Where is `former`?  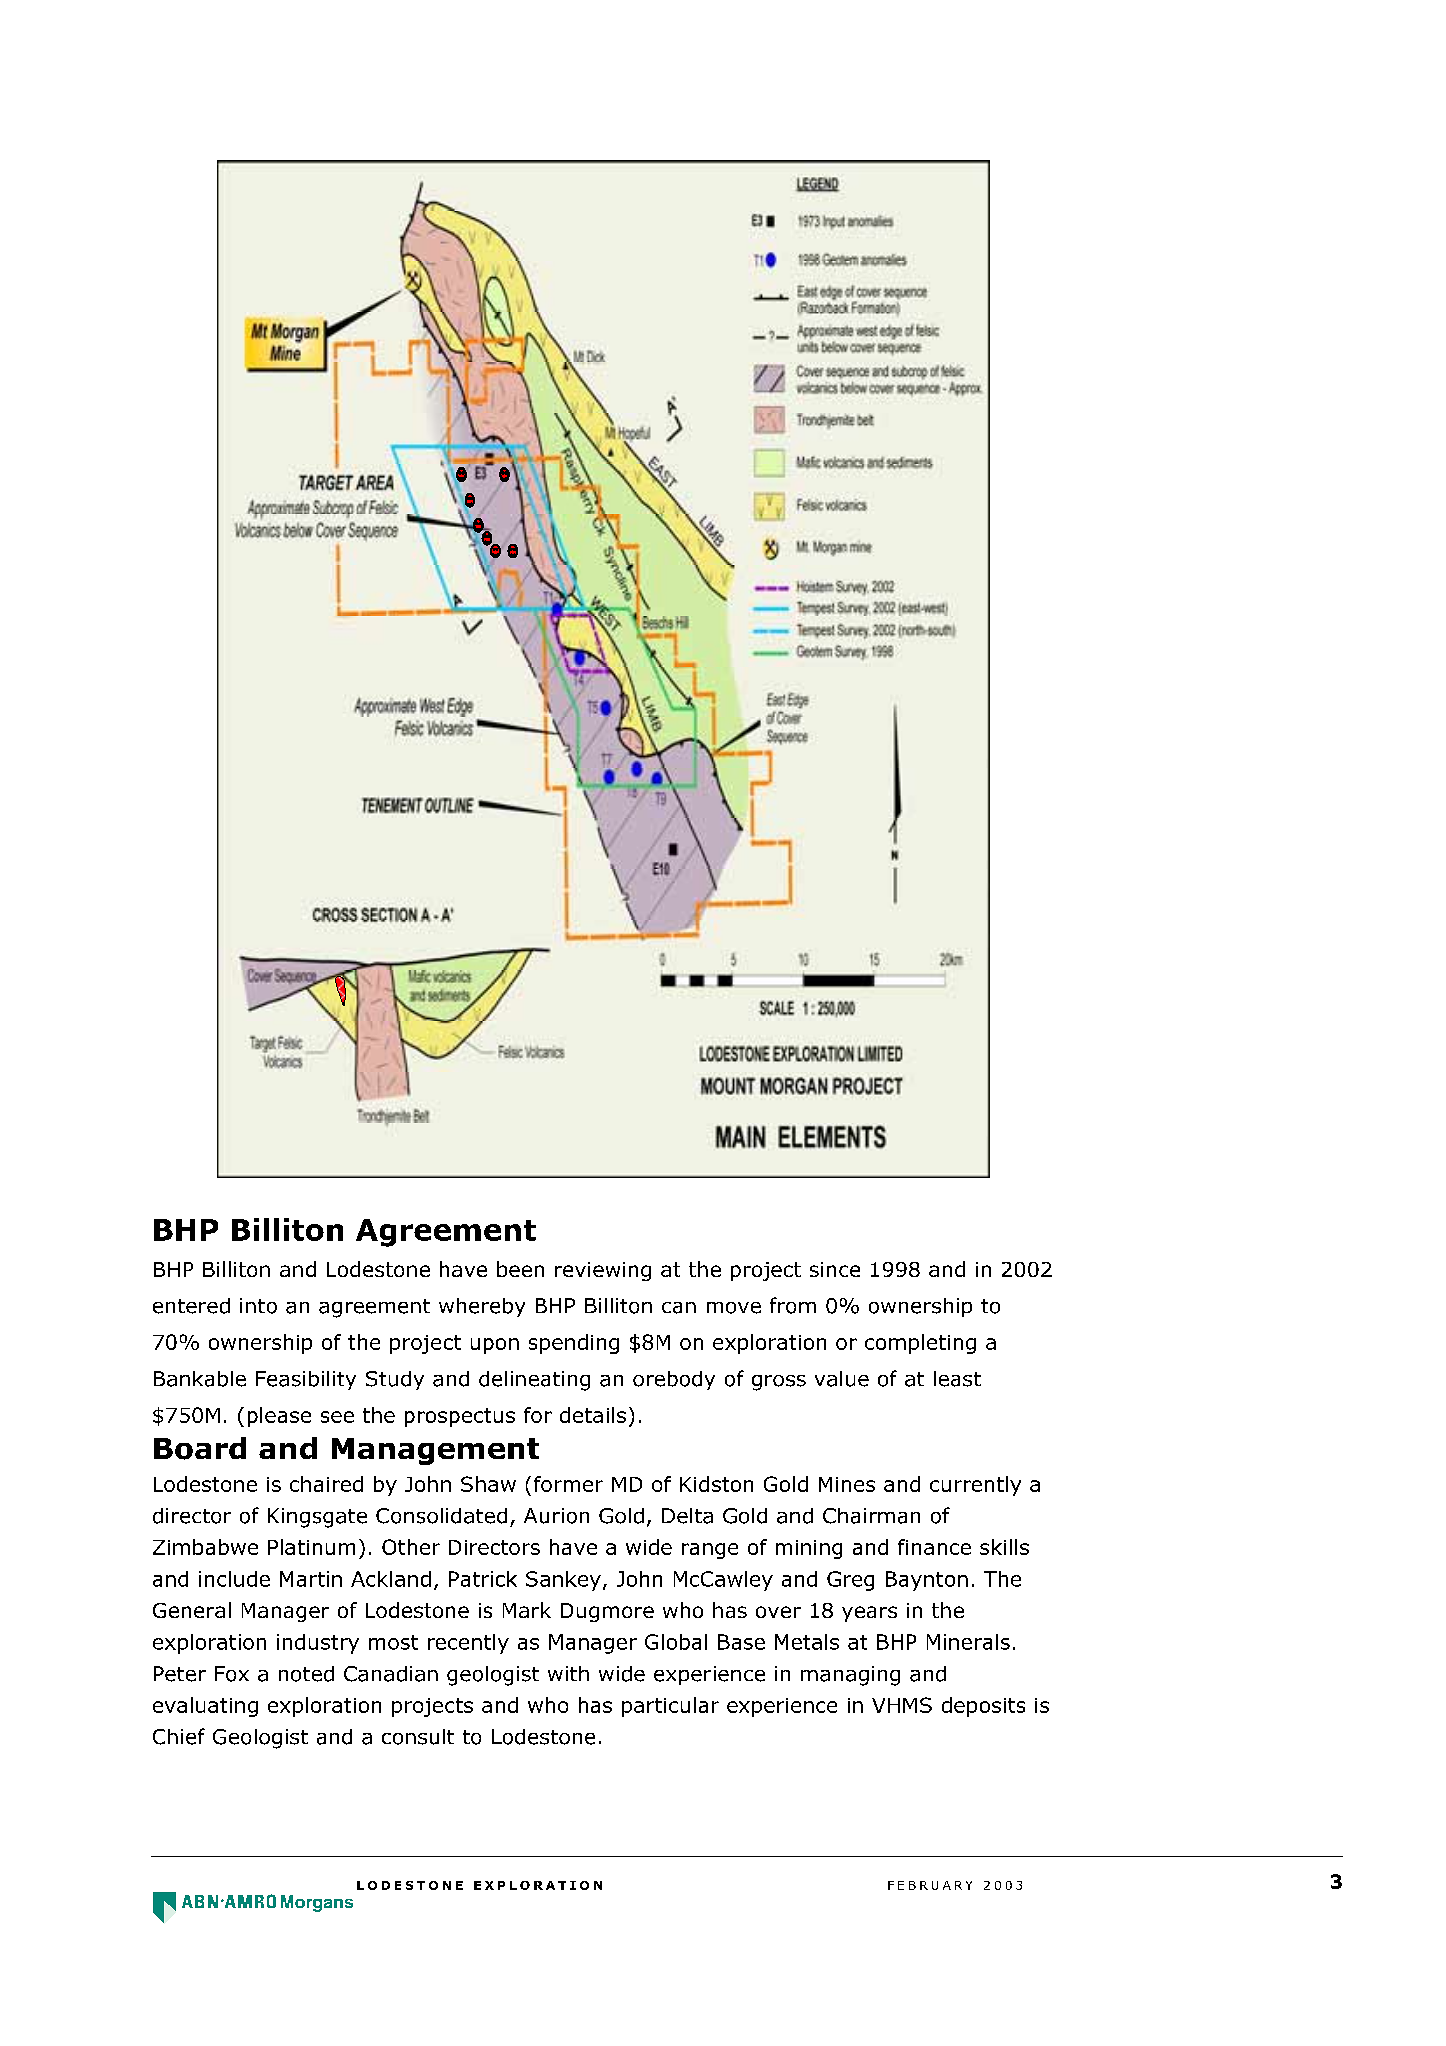
former is located at coordinates (568, 1484).
